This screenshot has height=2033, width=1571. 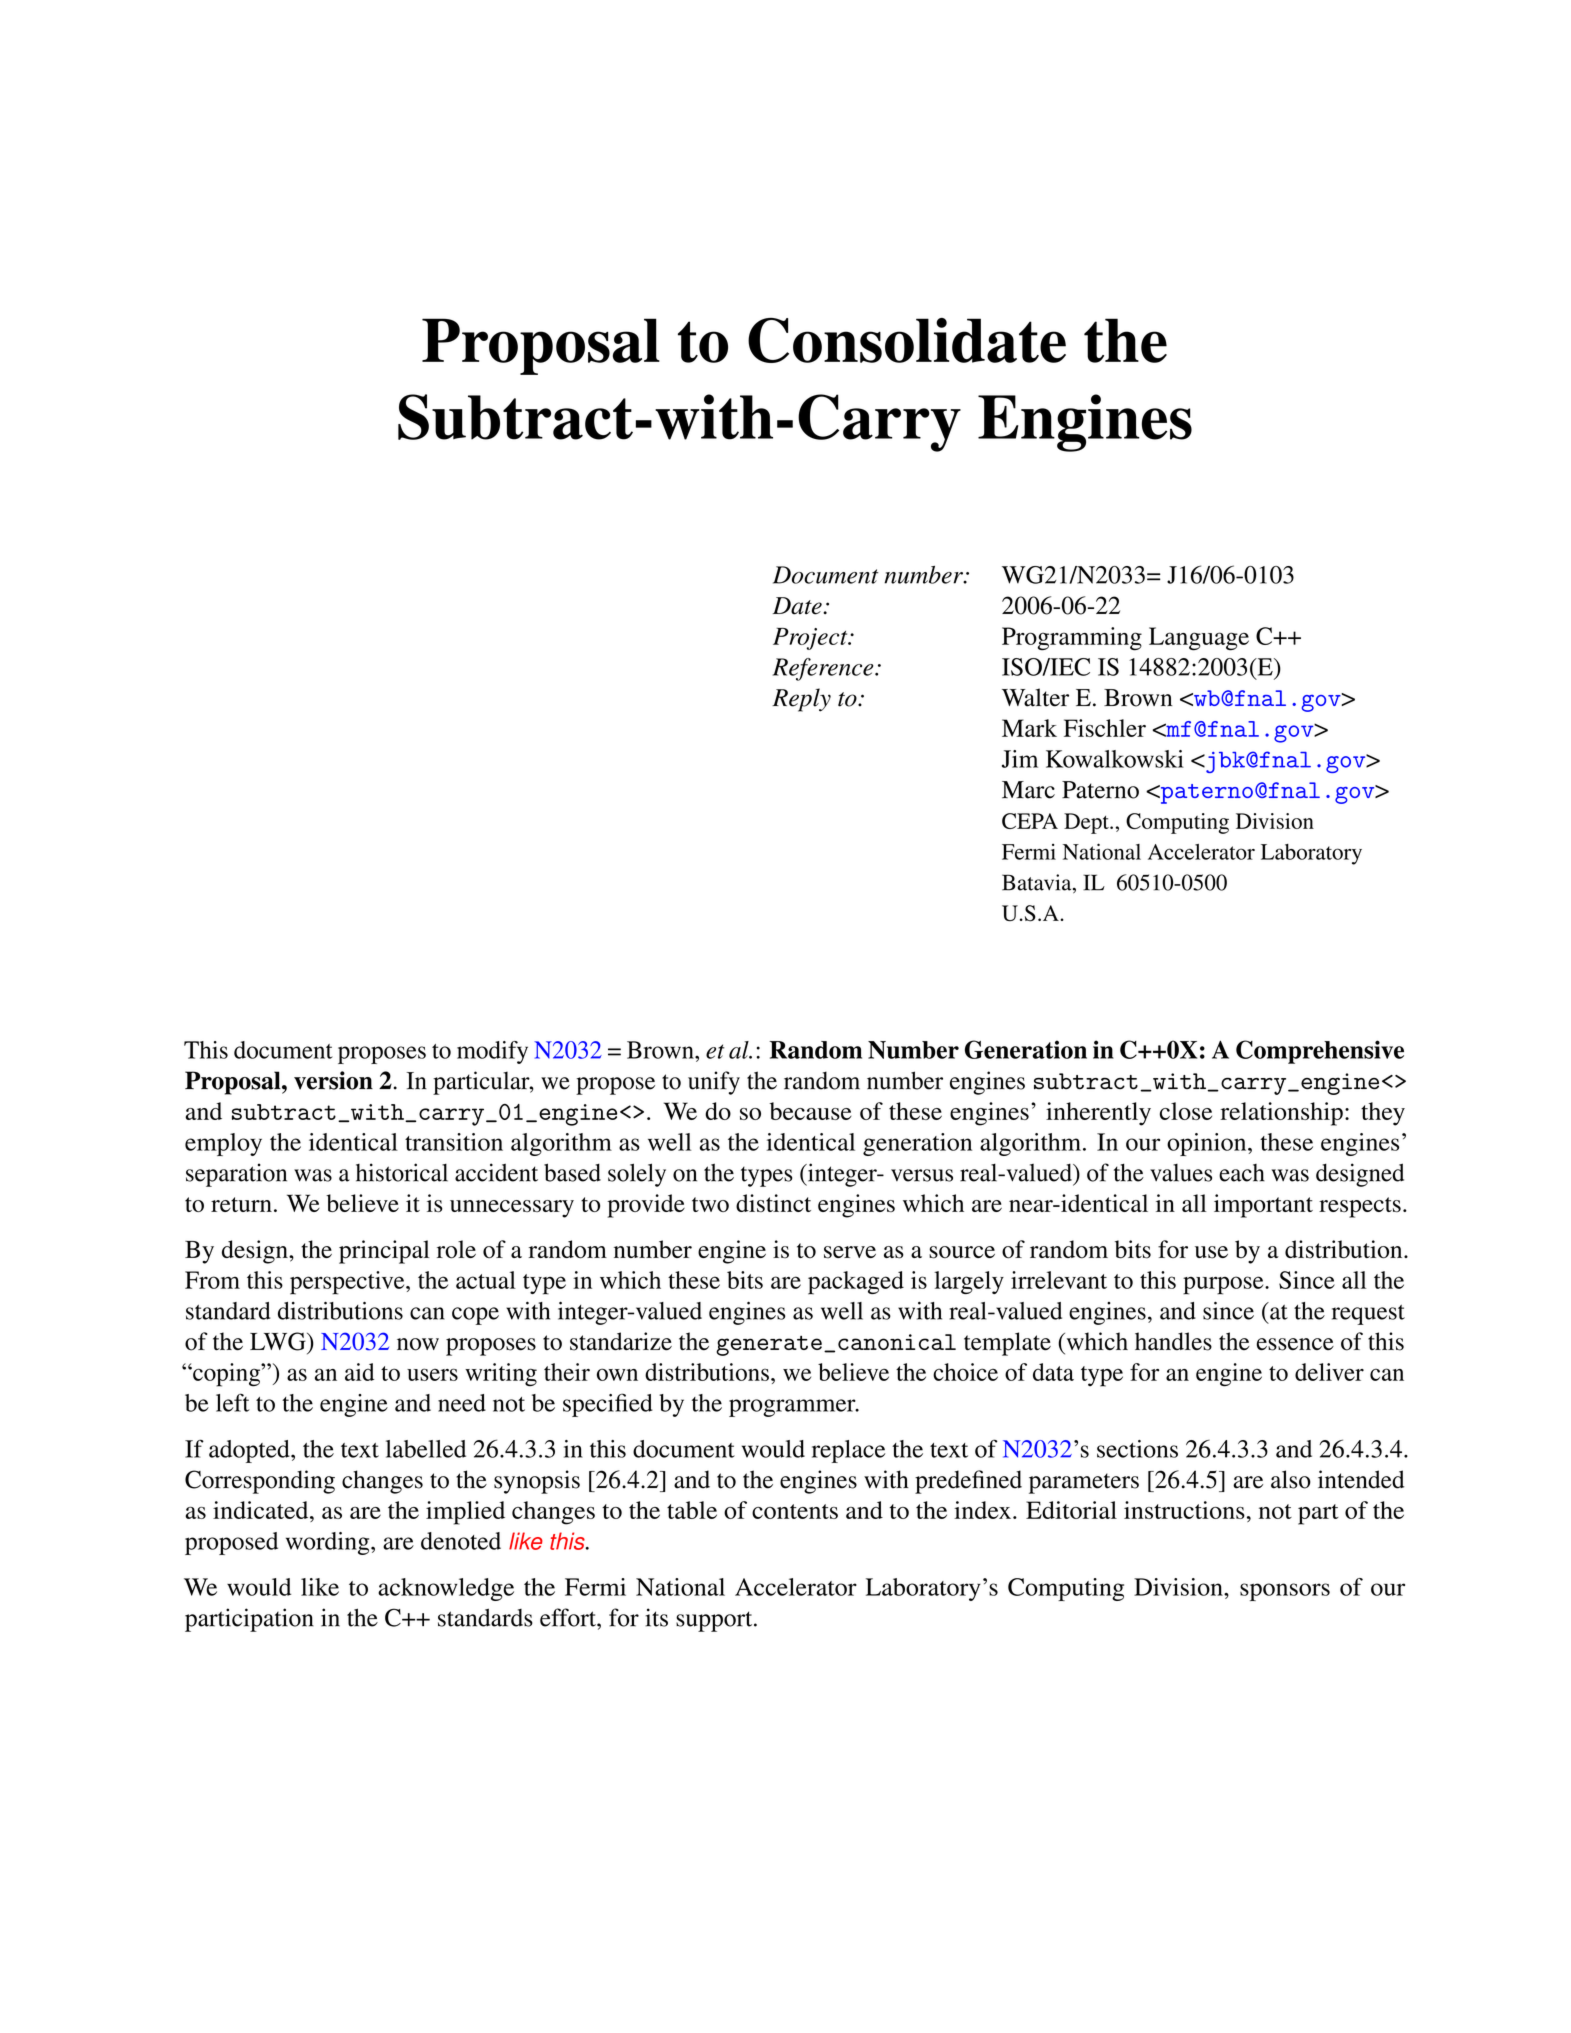 I want to click on modify, so click(x=492, y=1052).
